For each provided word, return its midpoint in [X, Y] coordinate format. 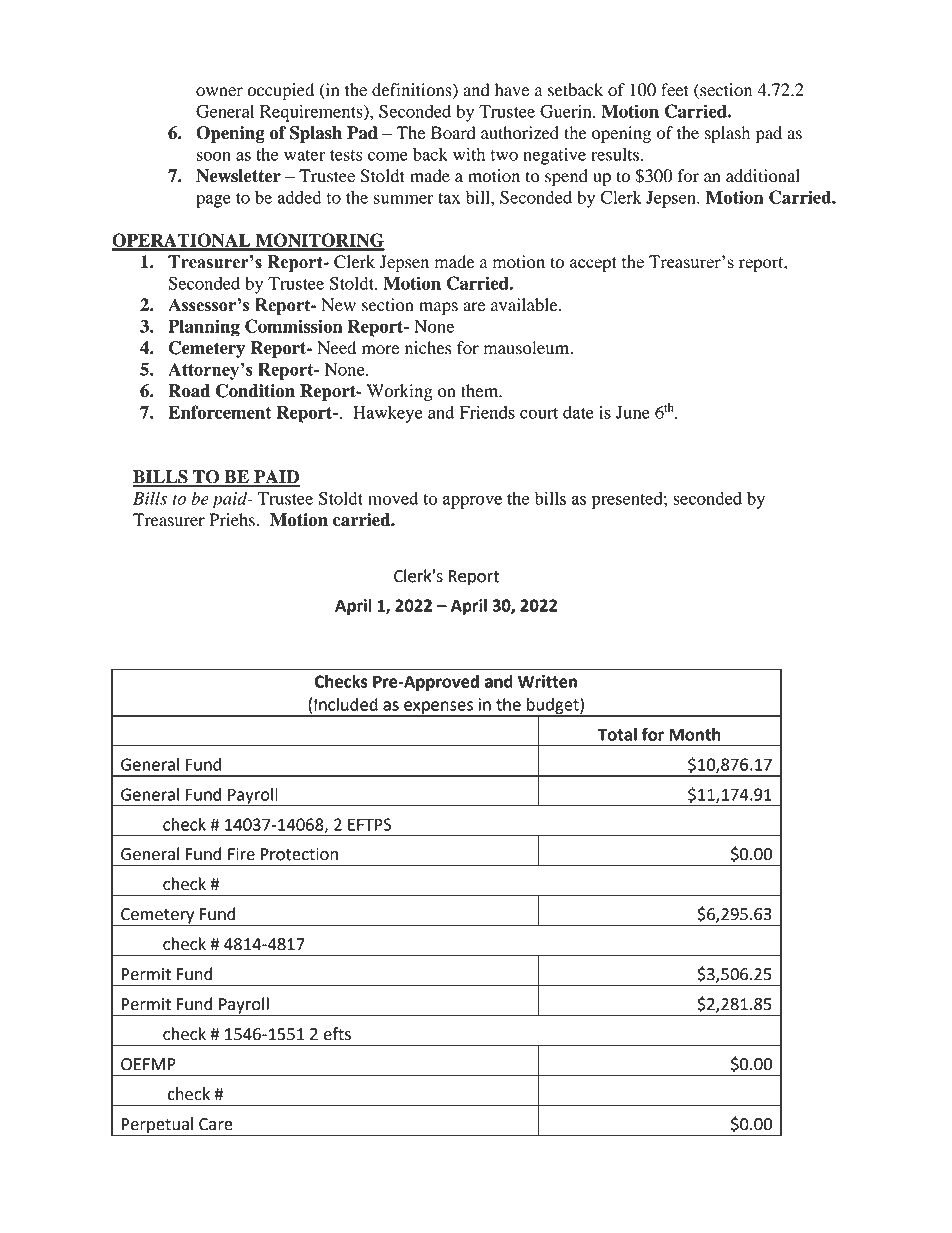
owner [219, 92]
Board [453, 133]
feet [675, 90]
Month [695, 734]
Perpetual [157, 1126]
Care [216, 1124]
